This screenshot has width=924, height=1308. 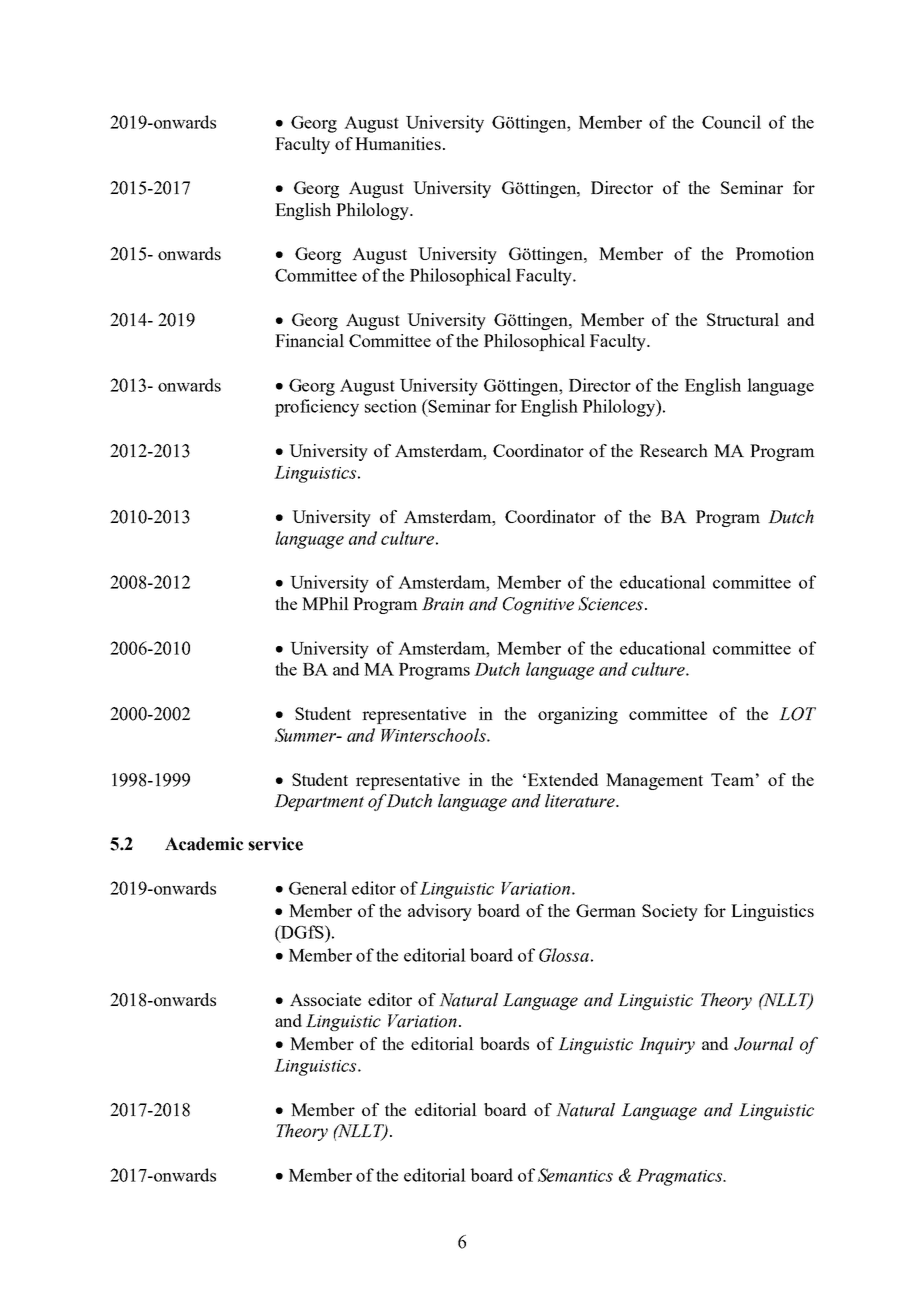 I want to click on Brain, so click(x=443, y=604).
